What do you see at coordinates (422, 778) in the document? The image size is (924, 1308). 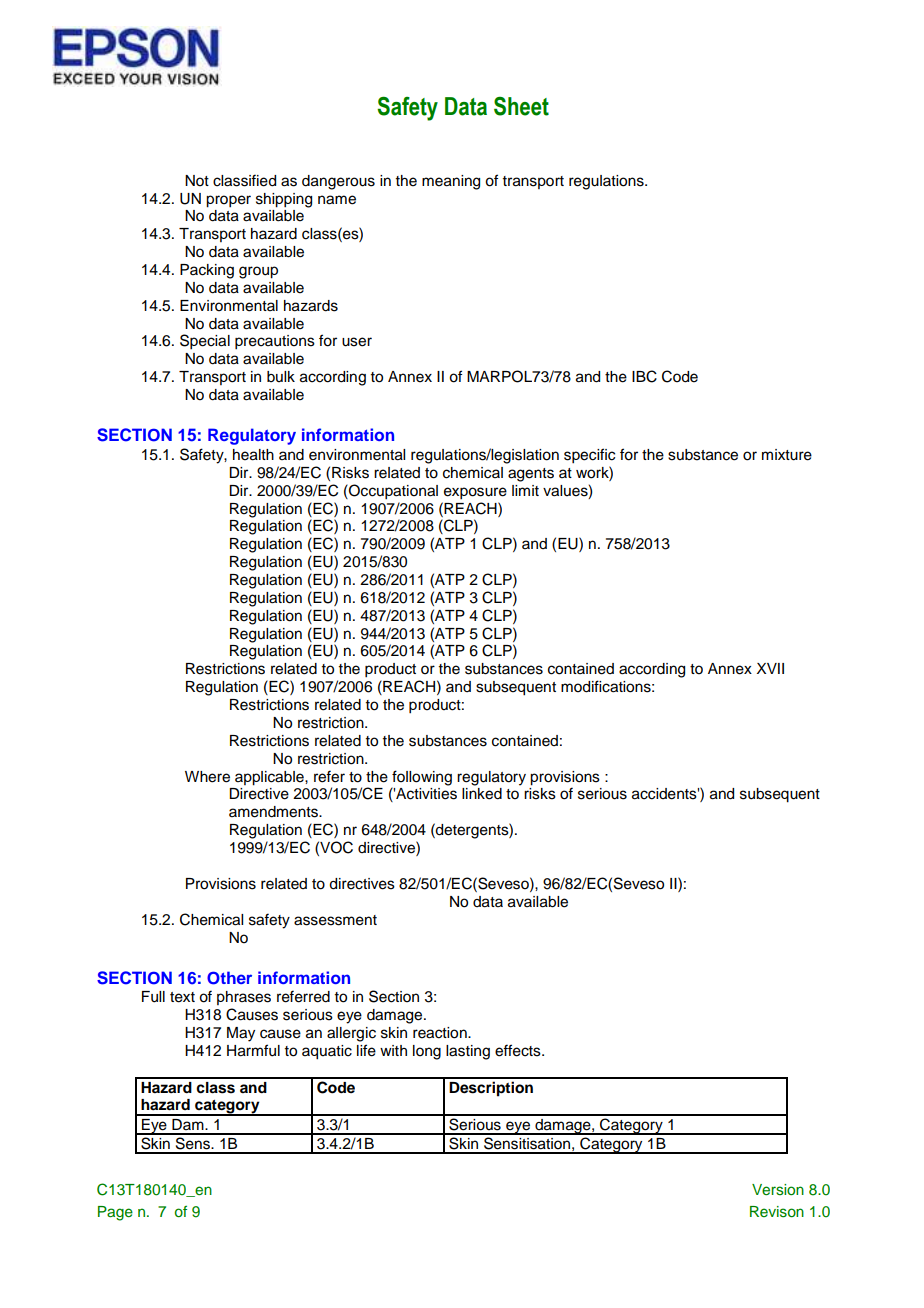 I see `following` at bounding box center [422, 778].
